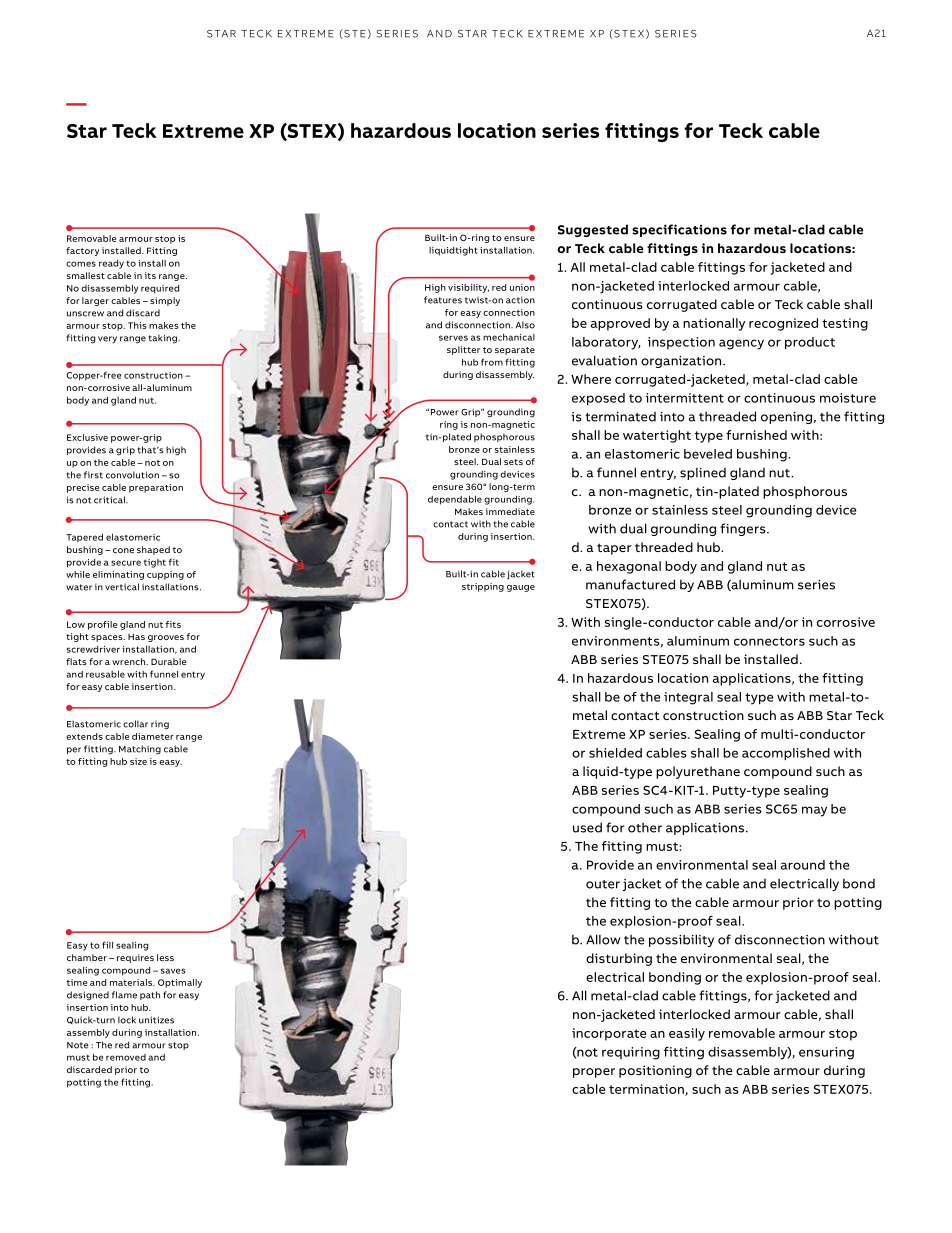  What do you see at coordinates (138, 761) in the page?
I see `size` at bounding box center [138, 761].
